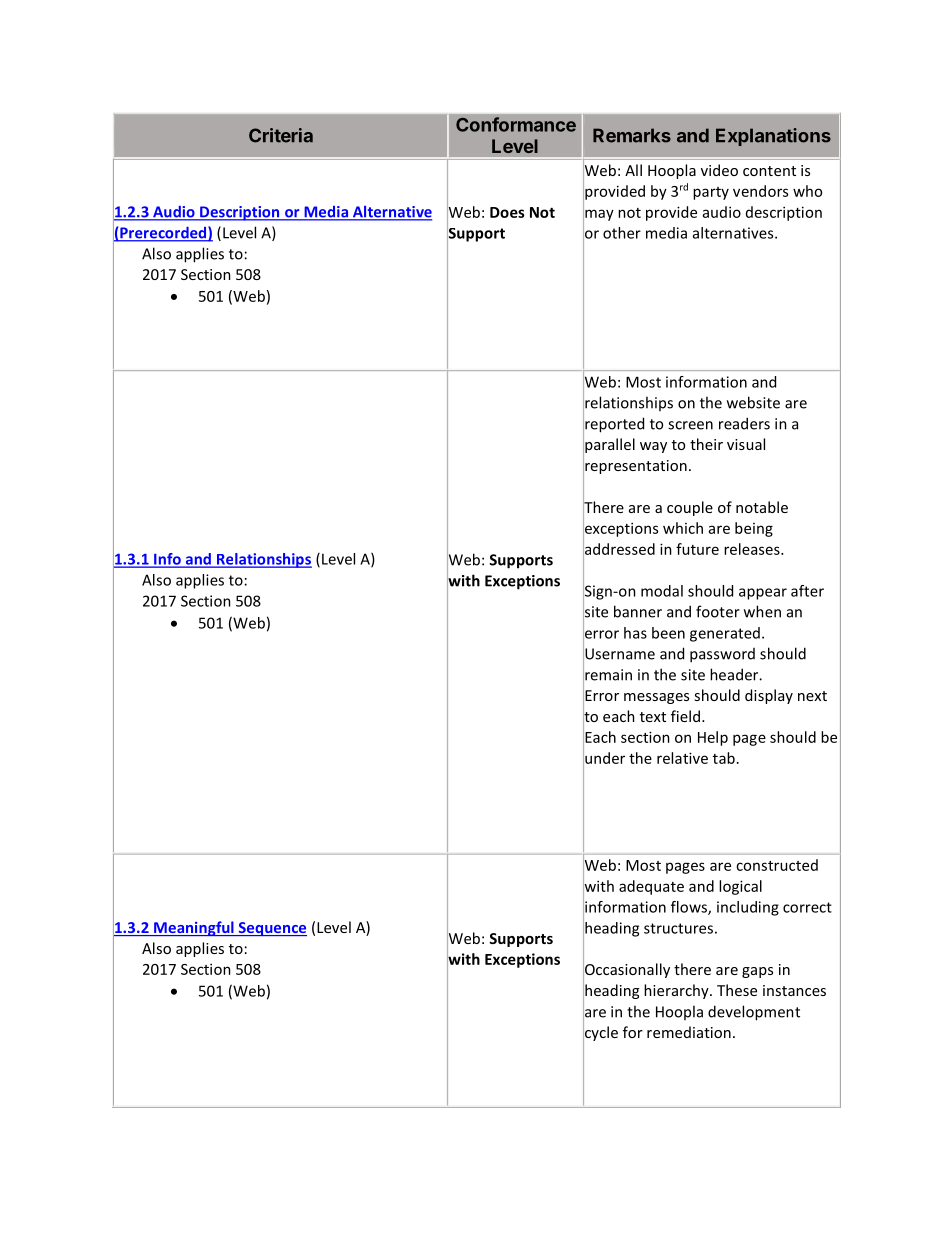 This screenshot has width=952, height=1233. What do you see at coordinates (271, 929) in the screenshot?
I see `Sequence` at bounding box center [271, 929].
